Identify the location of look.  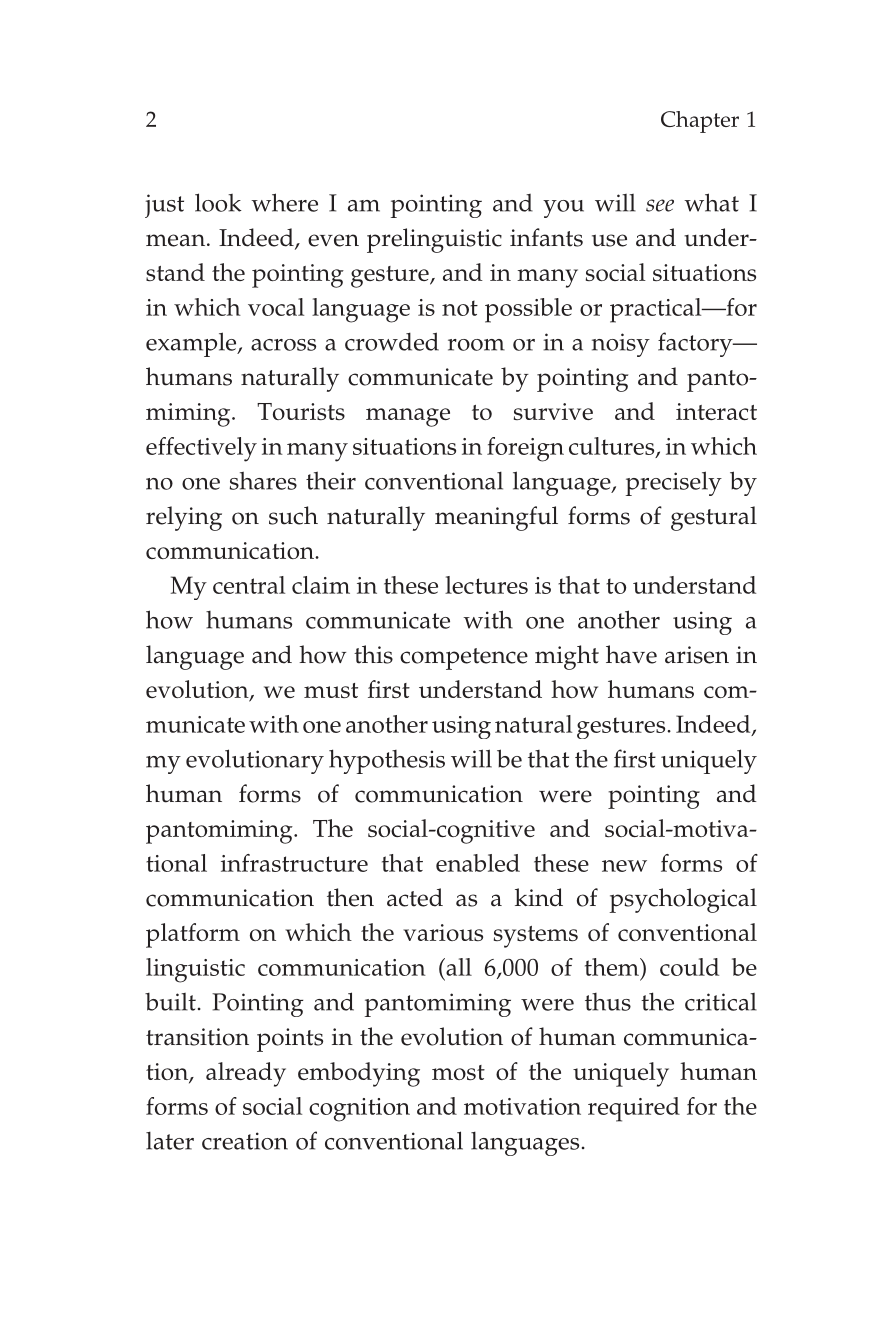
(218, 202).
